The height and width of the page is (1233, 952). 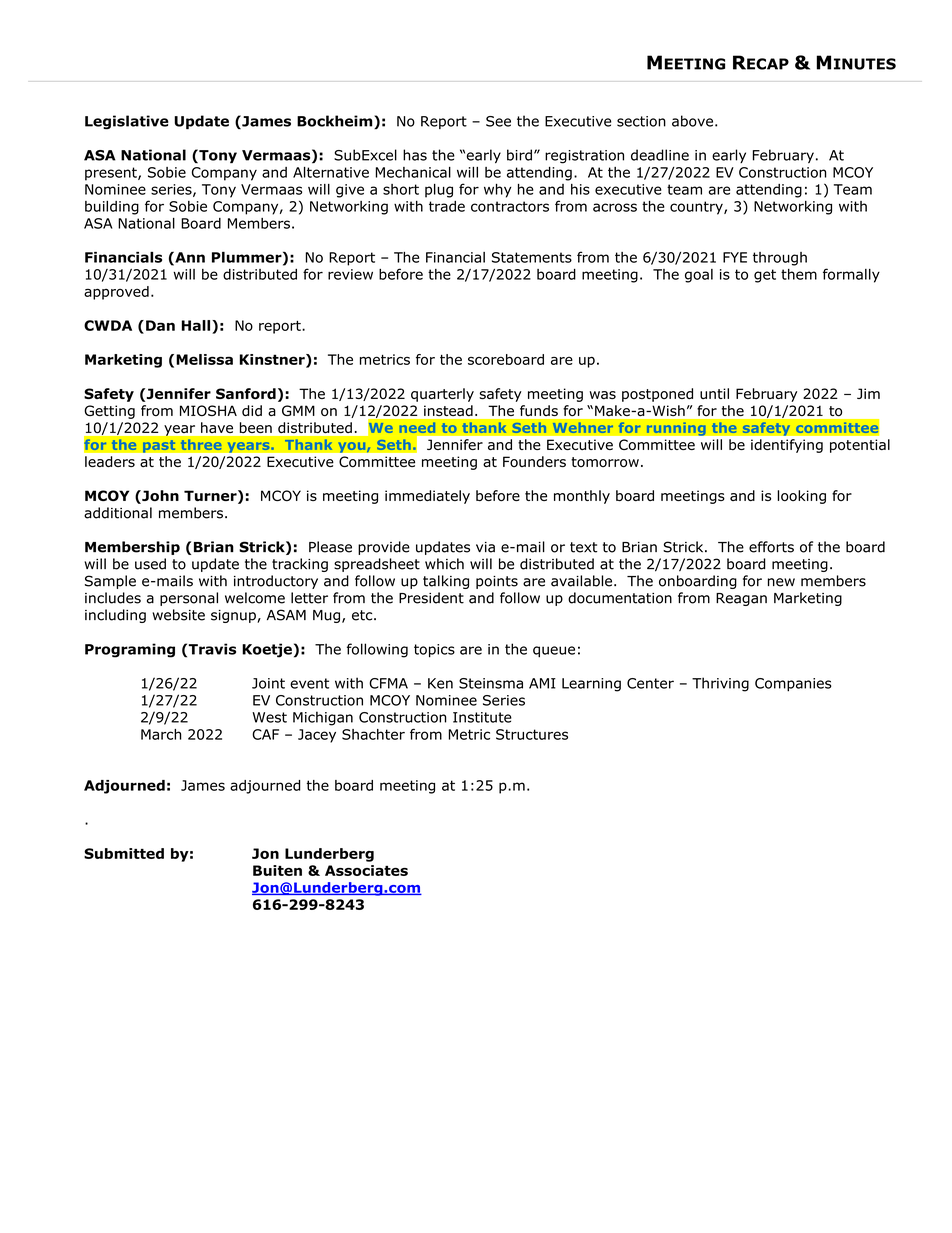 I want to click on Hall, so click(x=197, y=325).
